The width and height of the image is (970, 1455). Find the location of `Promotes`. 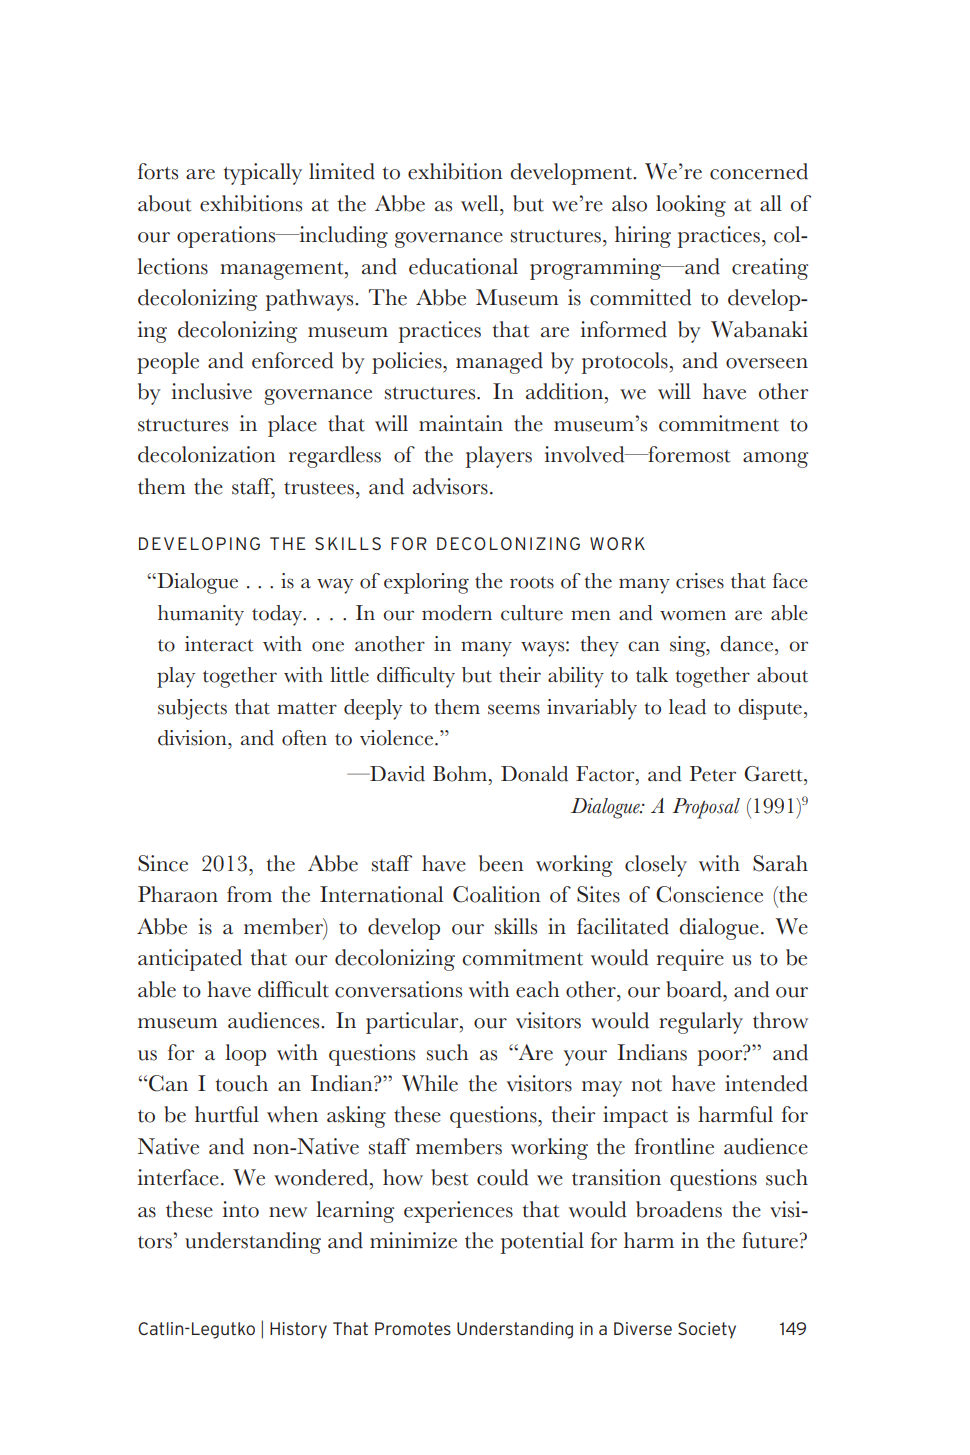

Promotes is located at coordinates (413, 1328).
